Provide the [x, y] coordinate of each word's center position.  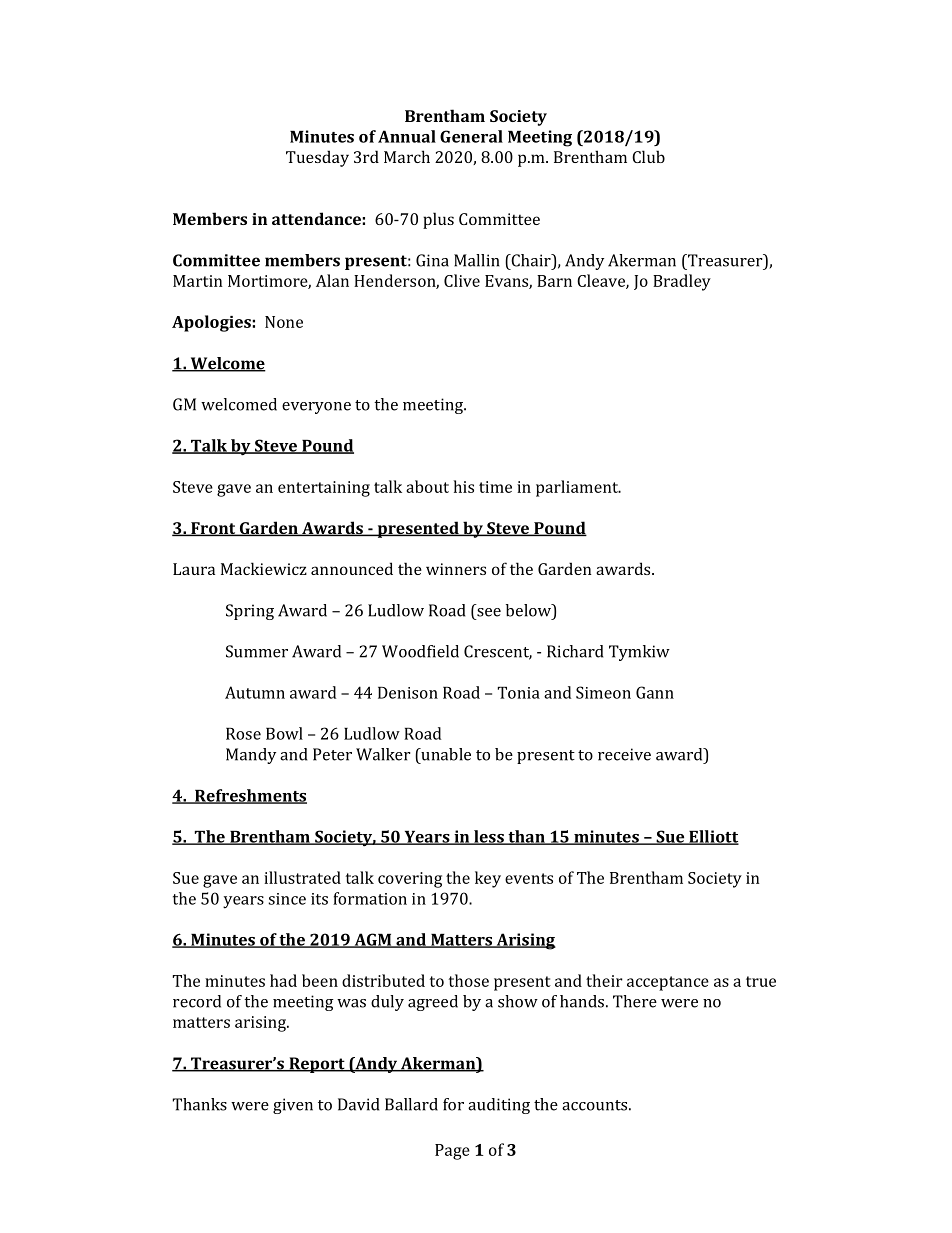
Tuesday [317, 158]
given [293, 1106]
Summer [257, 651]
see [489, 612]
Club [648, 156]
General [471, 136]
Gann [655, 692]
